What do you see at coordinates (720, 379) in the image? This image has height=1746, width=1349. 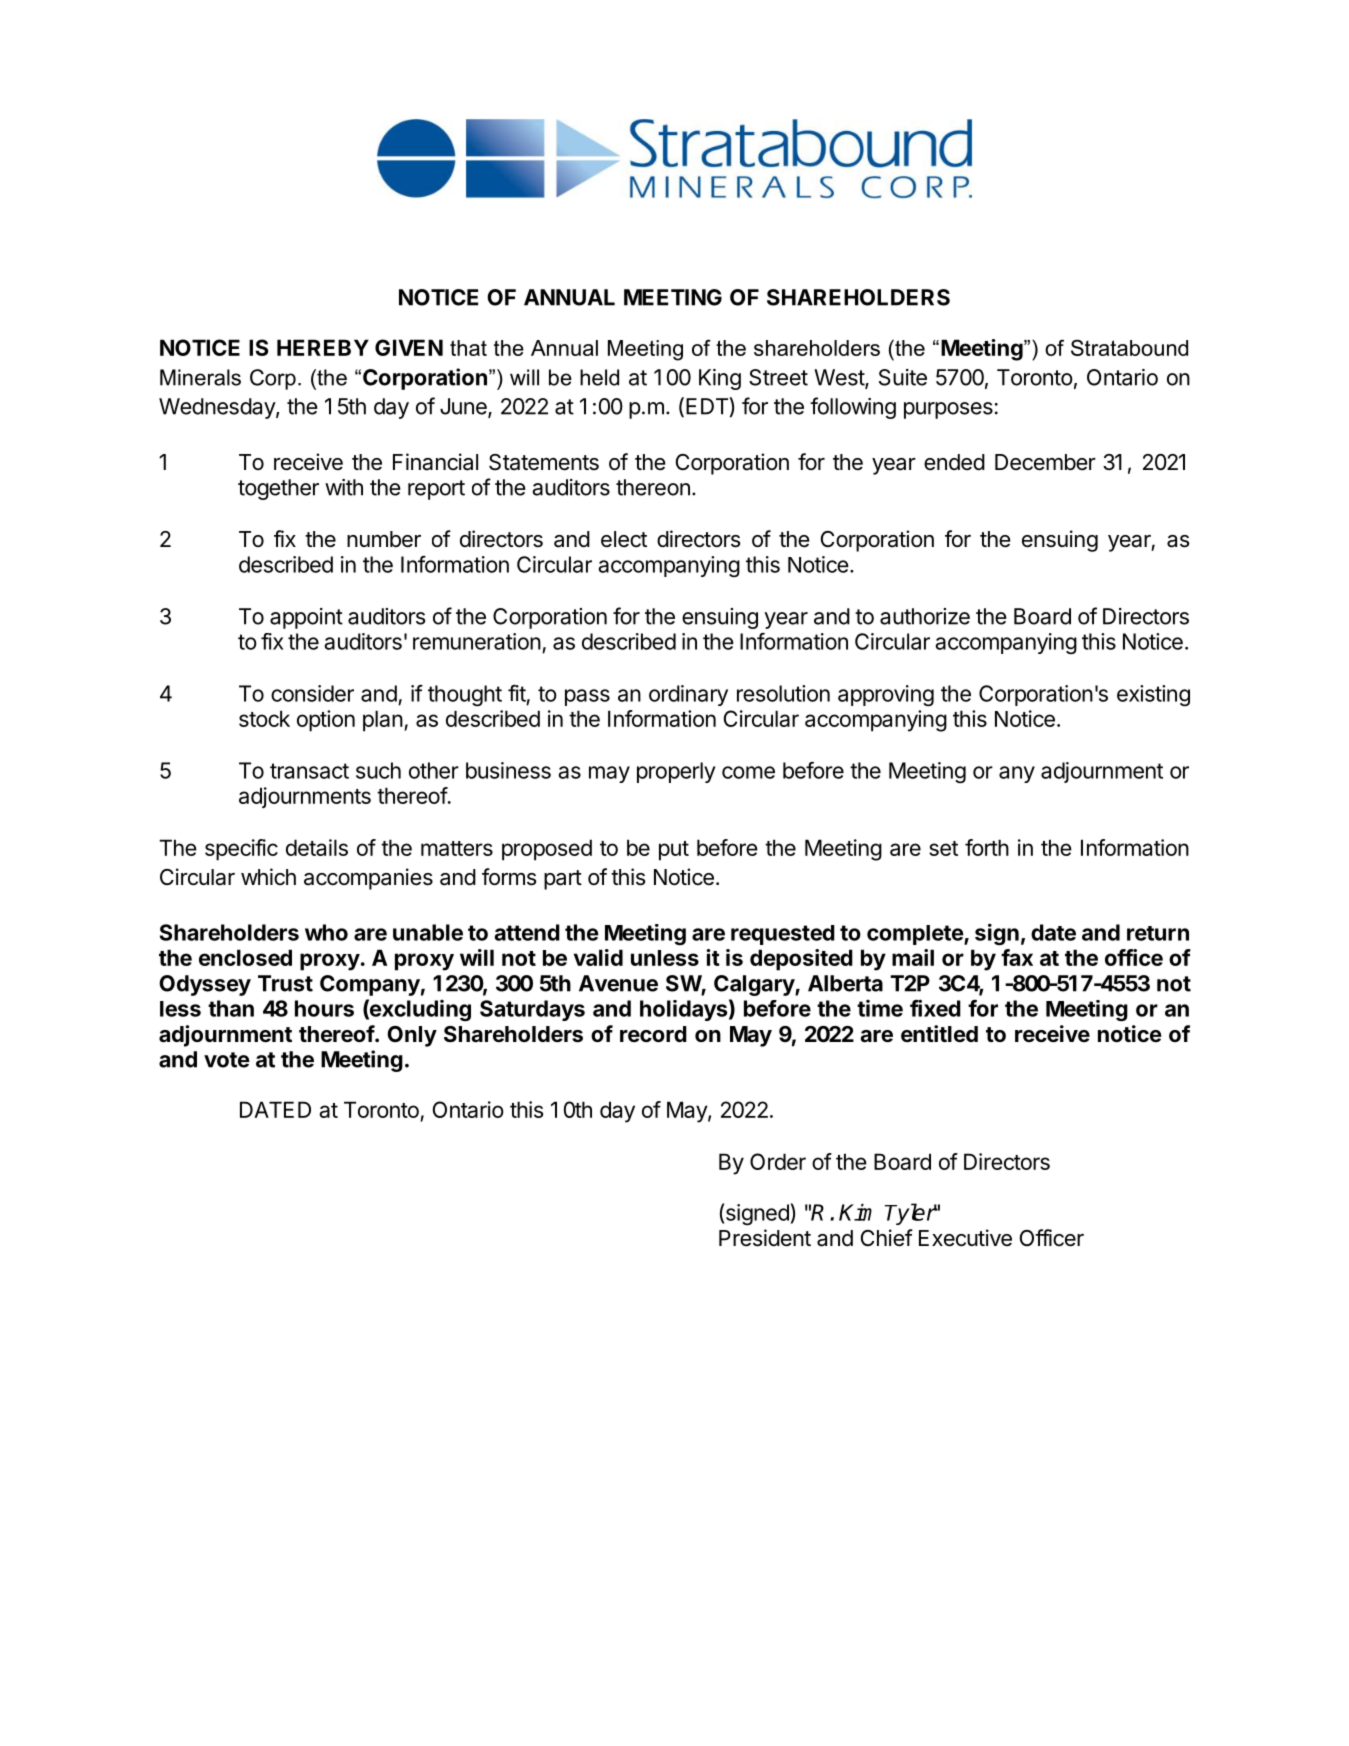 I see `King` at bounding box center [720, 379].
